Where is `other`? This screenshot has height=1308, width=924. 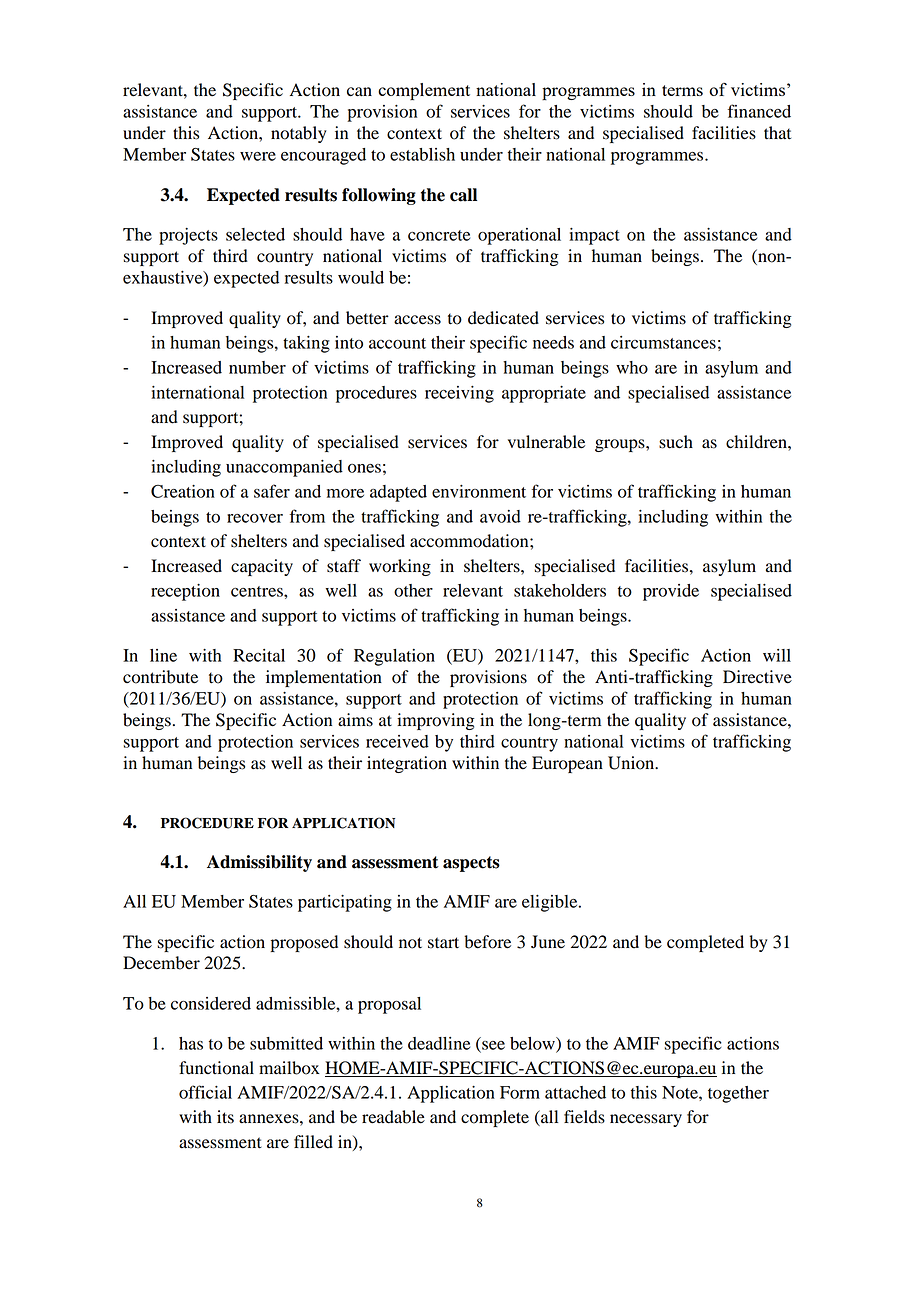 other is located at coordinates (413, 590).
